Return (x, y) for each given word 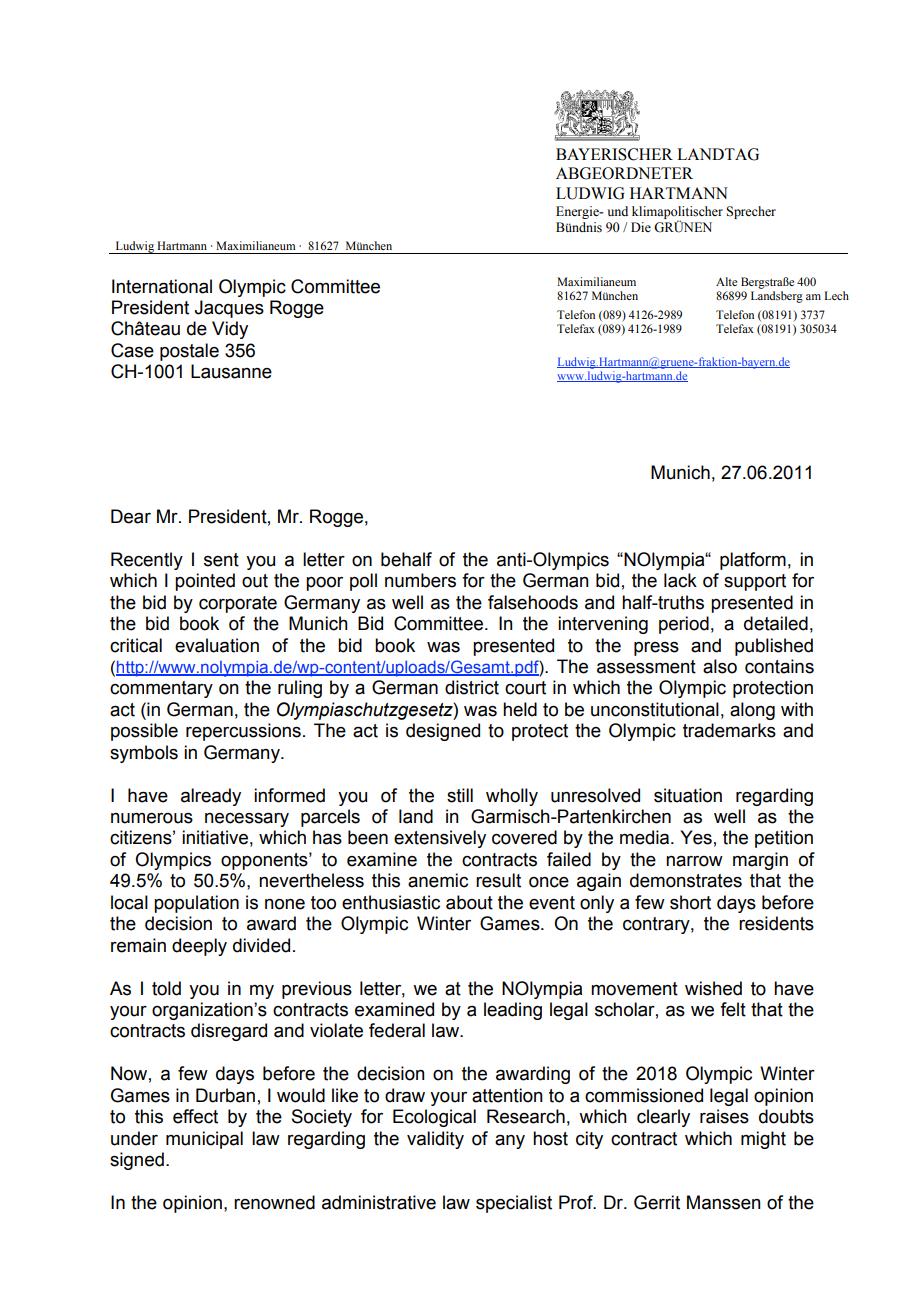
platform (753, 561)
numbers (420, 580)
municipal (204, 1140)
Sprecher (751, 212)
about (469, 902)
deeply (199, 947)
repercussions (243, 732)
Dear (131, 516)
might (763, 1140)
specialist (514, 1204)
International (162, 286)
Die (641, 227)
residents (776, 923)
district (472, 687)
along (752, 711)
